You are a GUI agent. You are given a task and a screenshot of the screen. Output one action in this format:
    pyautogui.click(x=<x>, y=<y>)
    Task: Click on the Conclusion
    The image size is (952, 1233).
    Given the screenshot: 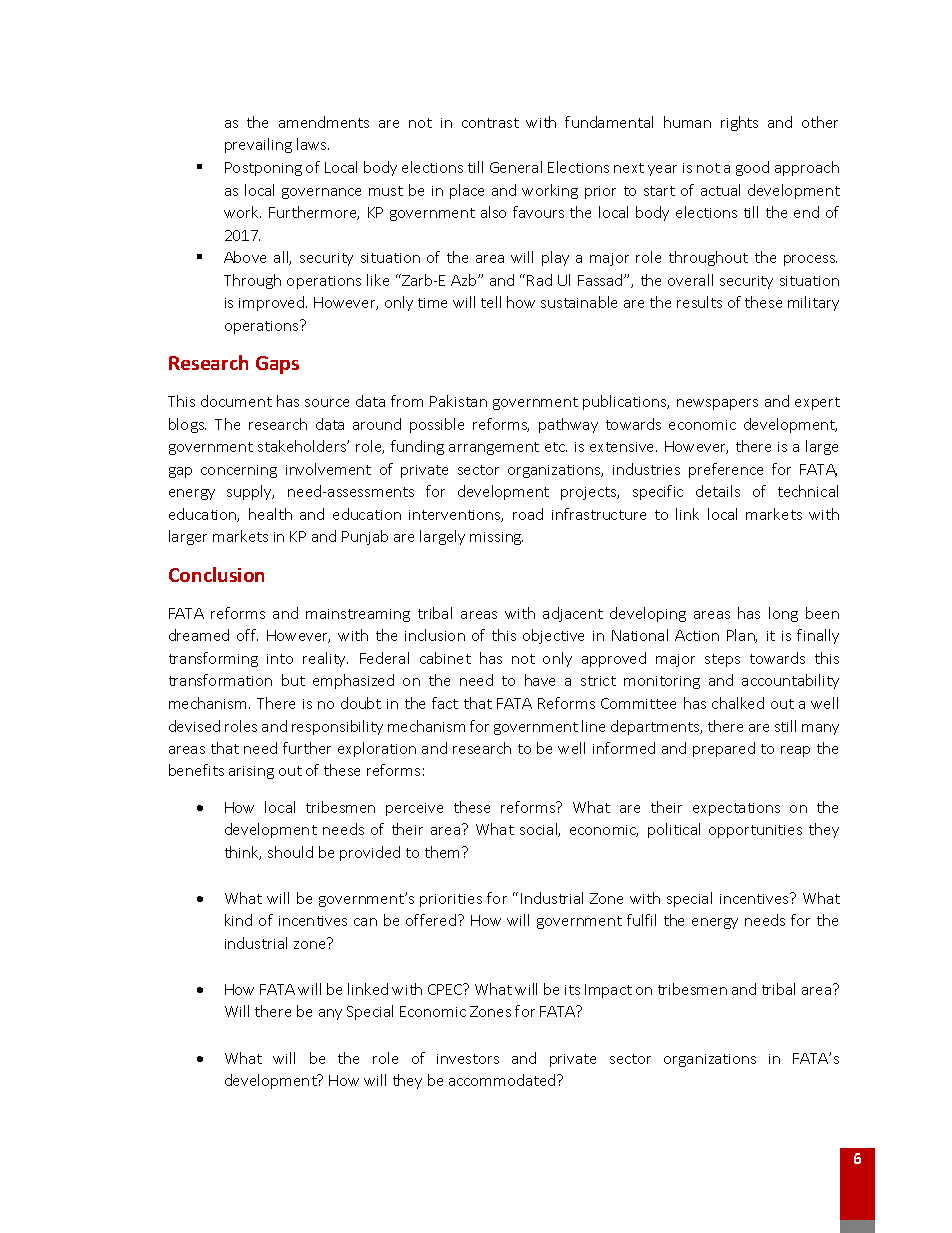 What is the action you would take?
    pyautogui.click(x=216, y=574)
